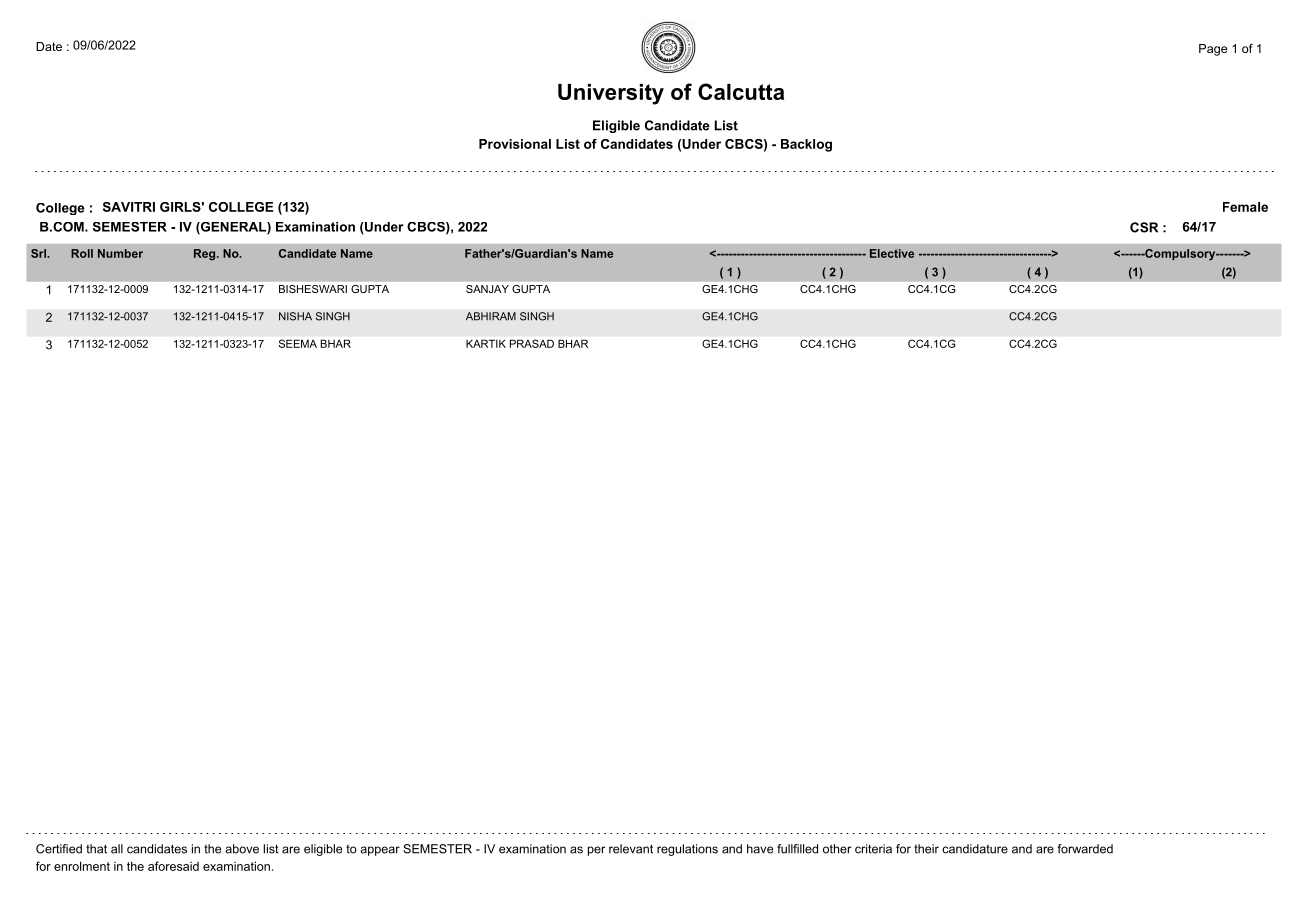 The image size is (1308, 924). What do you see at coordinates (532, 343) in the screenshot?
I see `PRASAD` at bounding box center [532, 343].
